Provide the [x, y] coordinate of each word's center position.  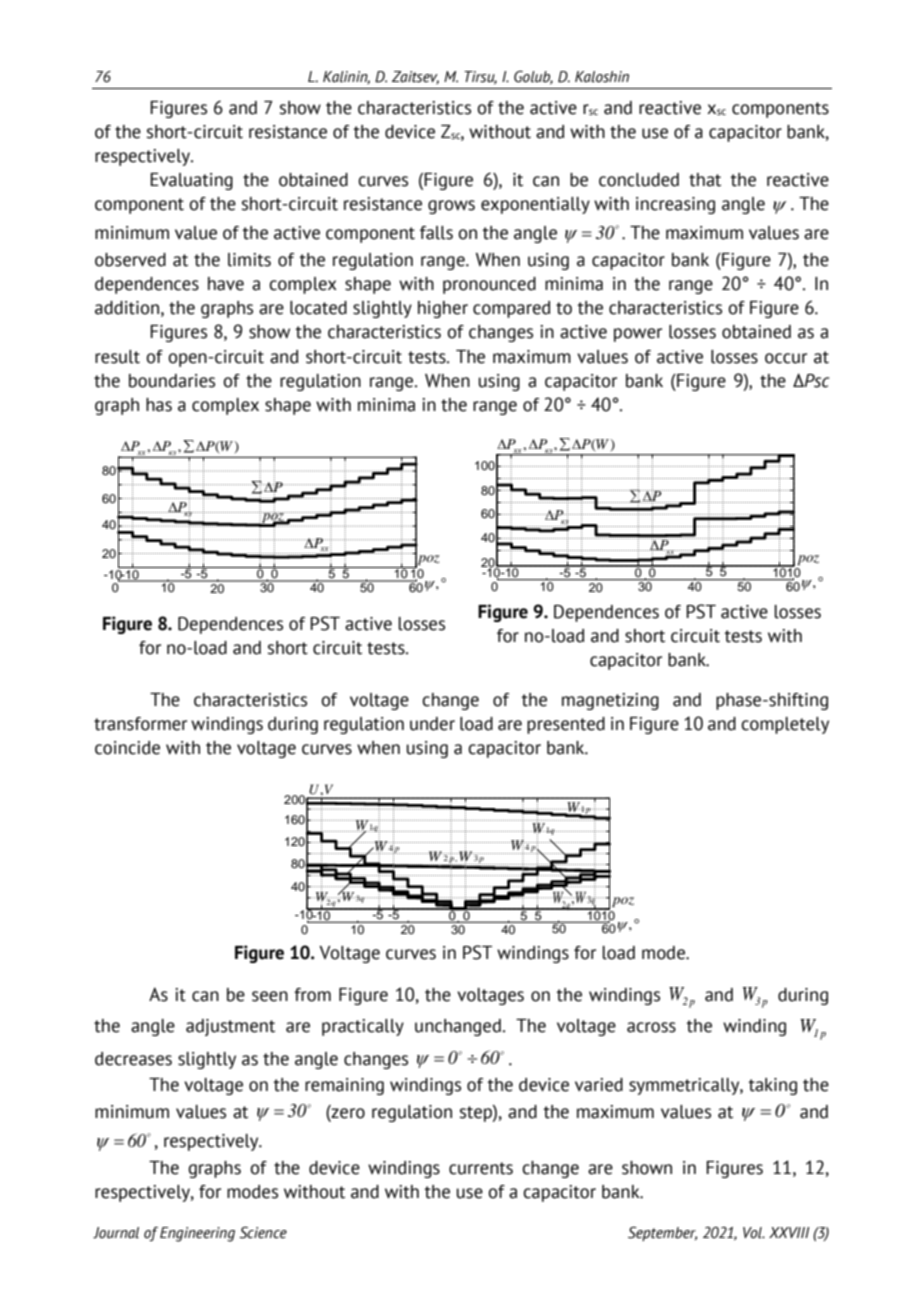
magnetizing [610, 701]
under [432, 724]
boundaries [172, 381]
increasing [675, 205]
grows [451, 207]
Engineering [197, 1234]
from [312, 995]
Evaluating [191, 181]
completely [785, 725]
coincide [127, 748]
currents [481, 1168]
